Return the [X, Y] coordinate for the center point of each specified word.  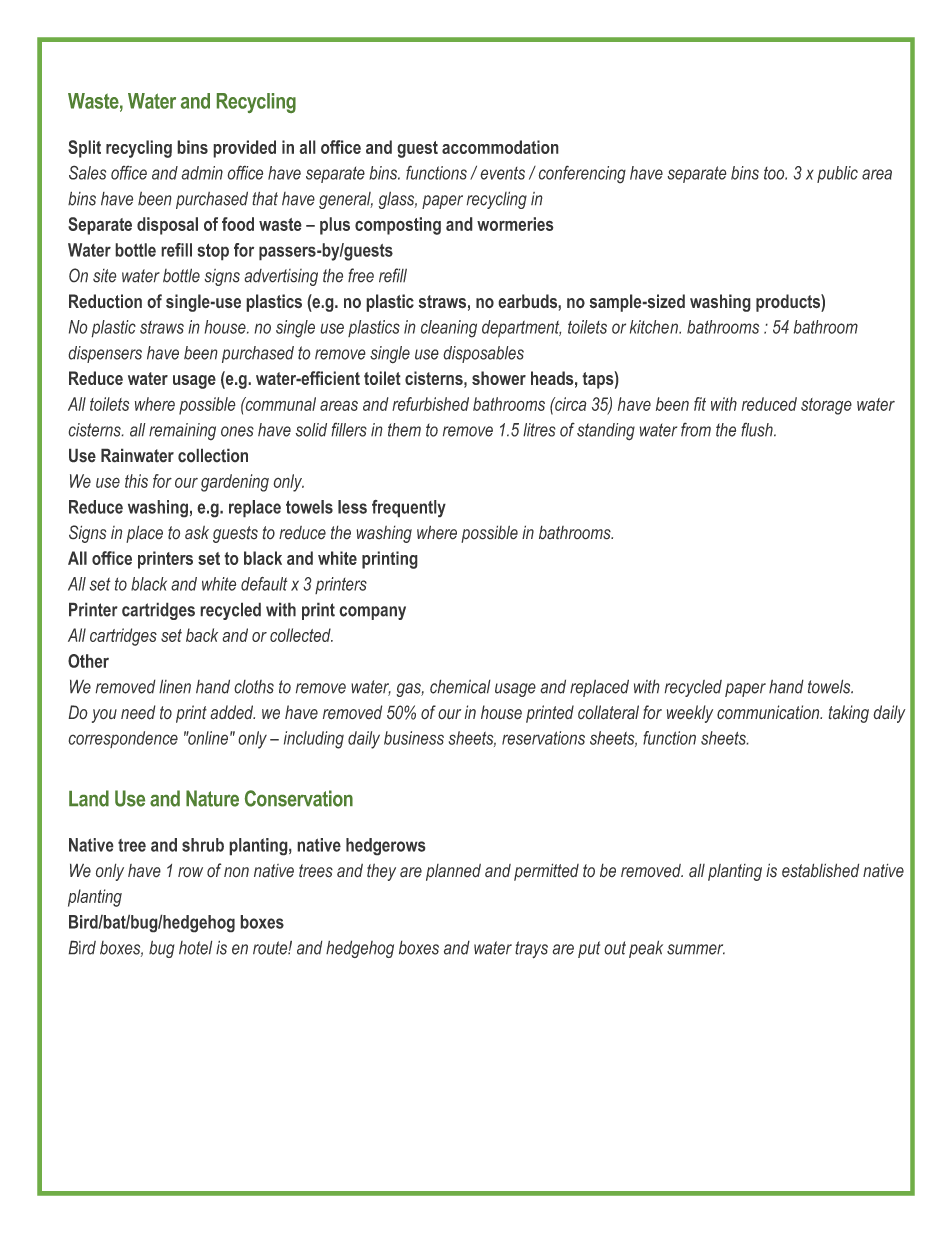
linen [175, 686]
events [502, 173]
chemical [460, 686]
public [837, 174]
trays [531, 950]
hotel [196, 947]
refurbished [430, 404]
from [696, 429]
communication [769, 712]
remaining [182, 432]
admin [202, 173]
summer [696, 949]
